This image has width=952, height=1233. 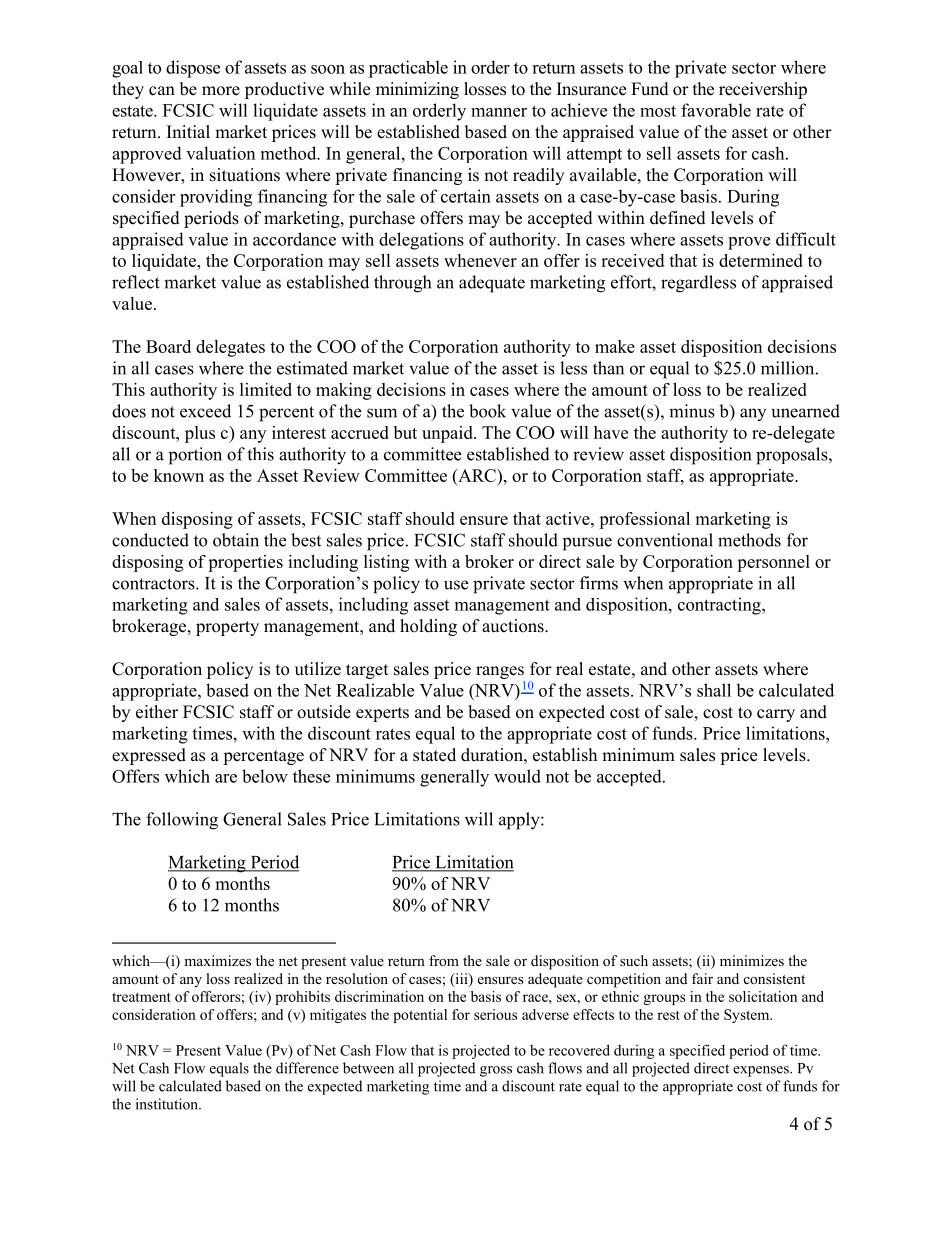 I want to click on manner, so click(x=499, y=112).
